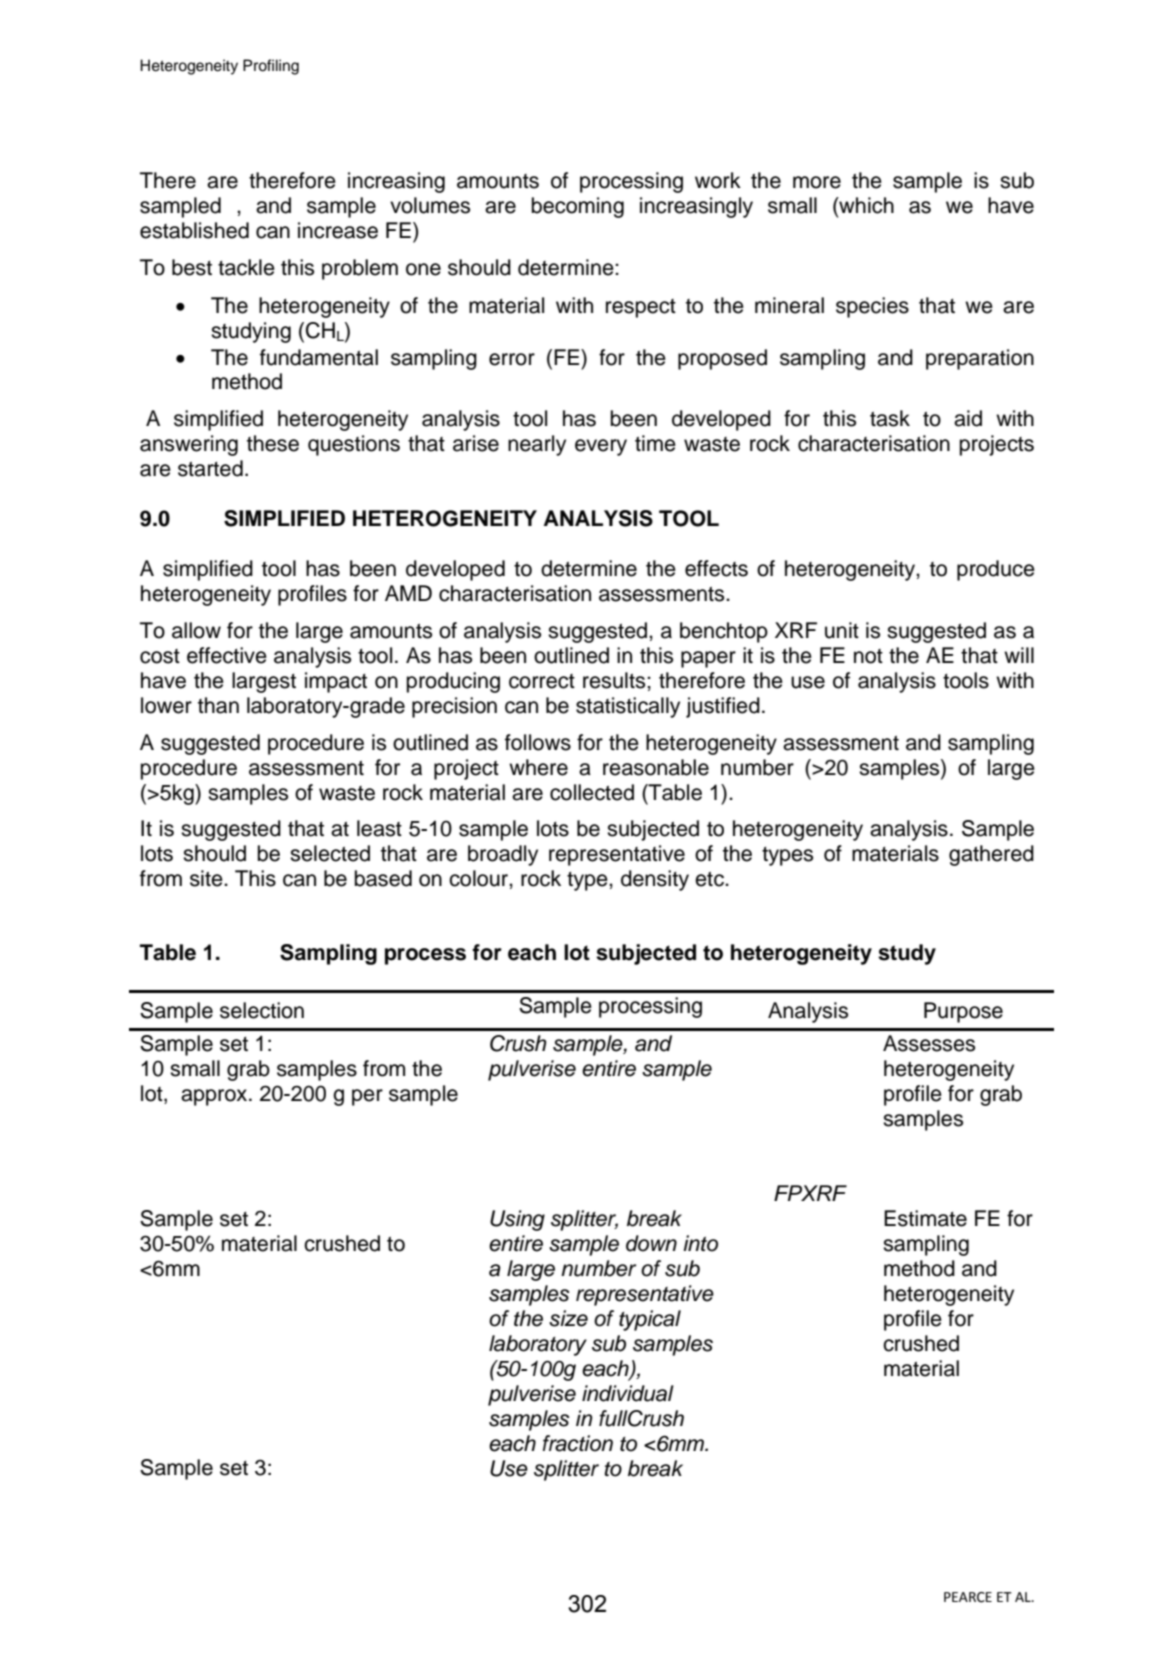 This image has height=1662, width=1175. I want to click on individual, so click(628, 1393).
